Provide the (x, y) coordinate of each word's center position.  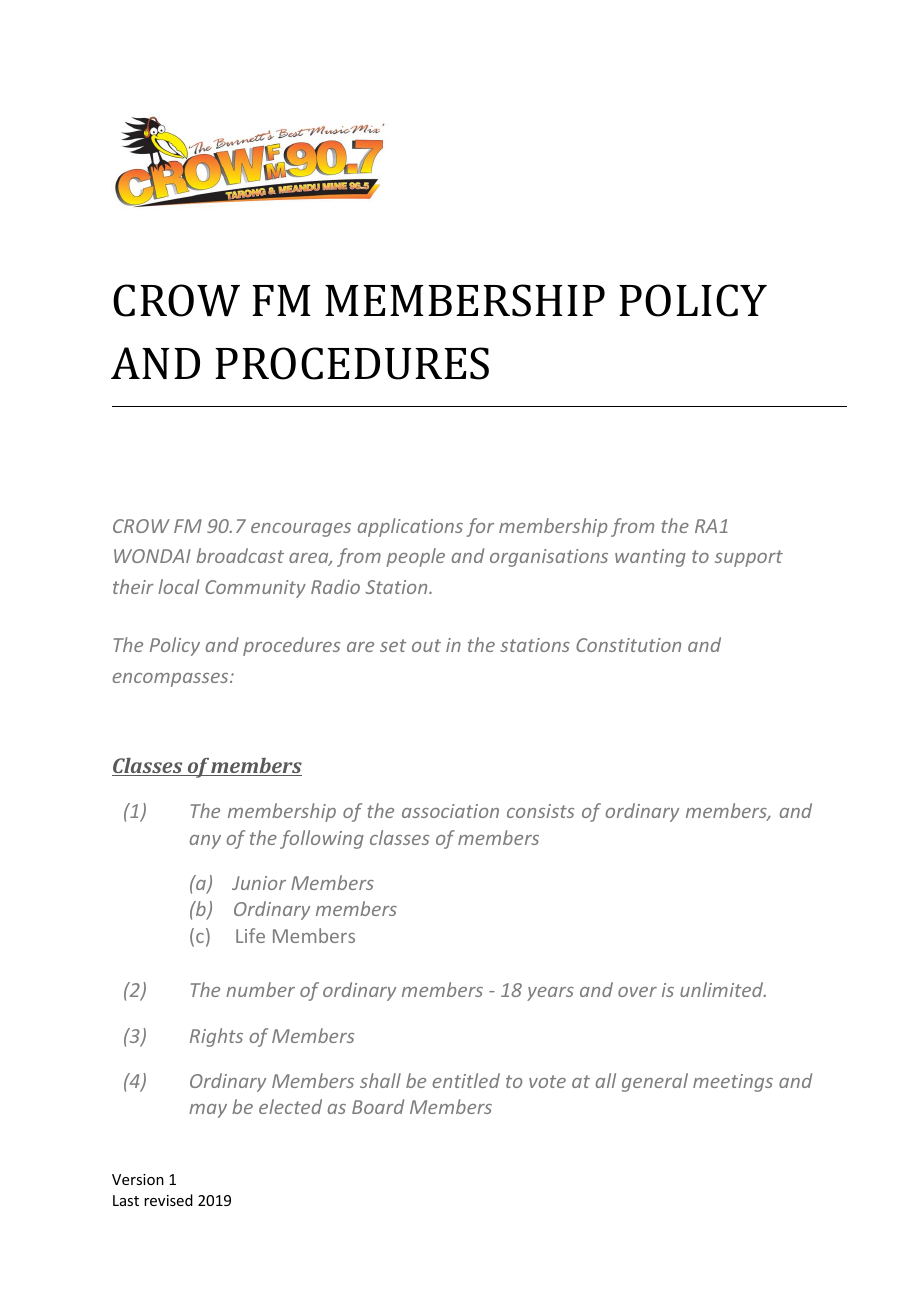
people (415, 557)
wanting (650, 558)
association (450, 811)
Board (378, 1106)
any (205, 842)
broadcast (240, 555)
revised (168, 1200)
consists (540, 811)
